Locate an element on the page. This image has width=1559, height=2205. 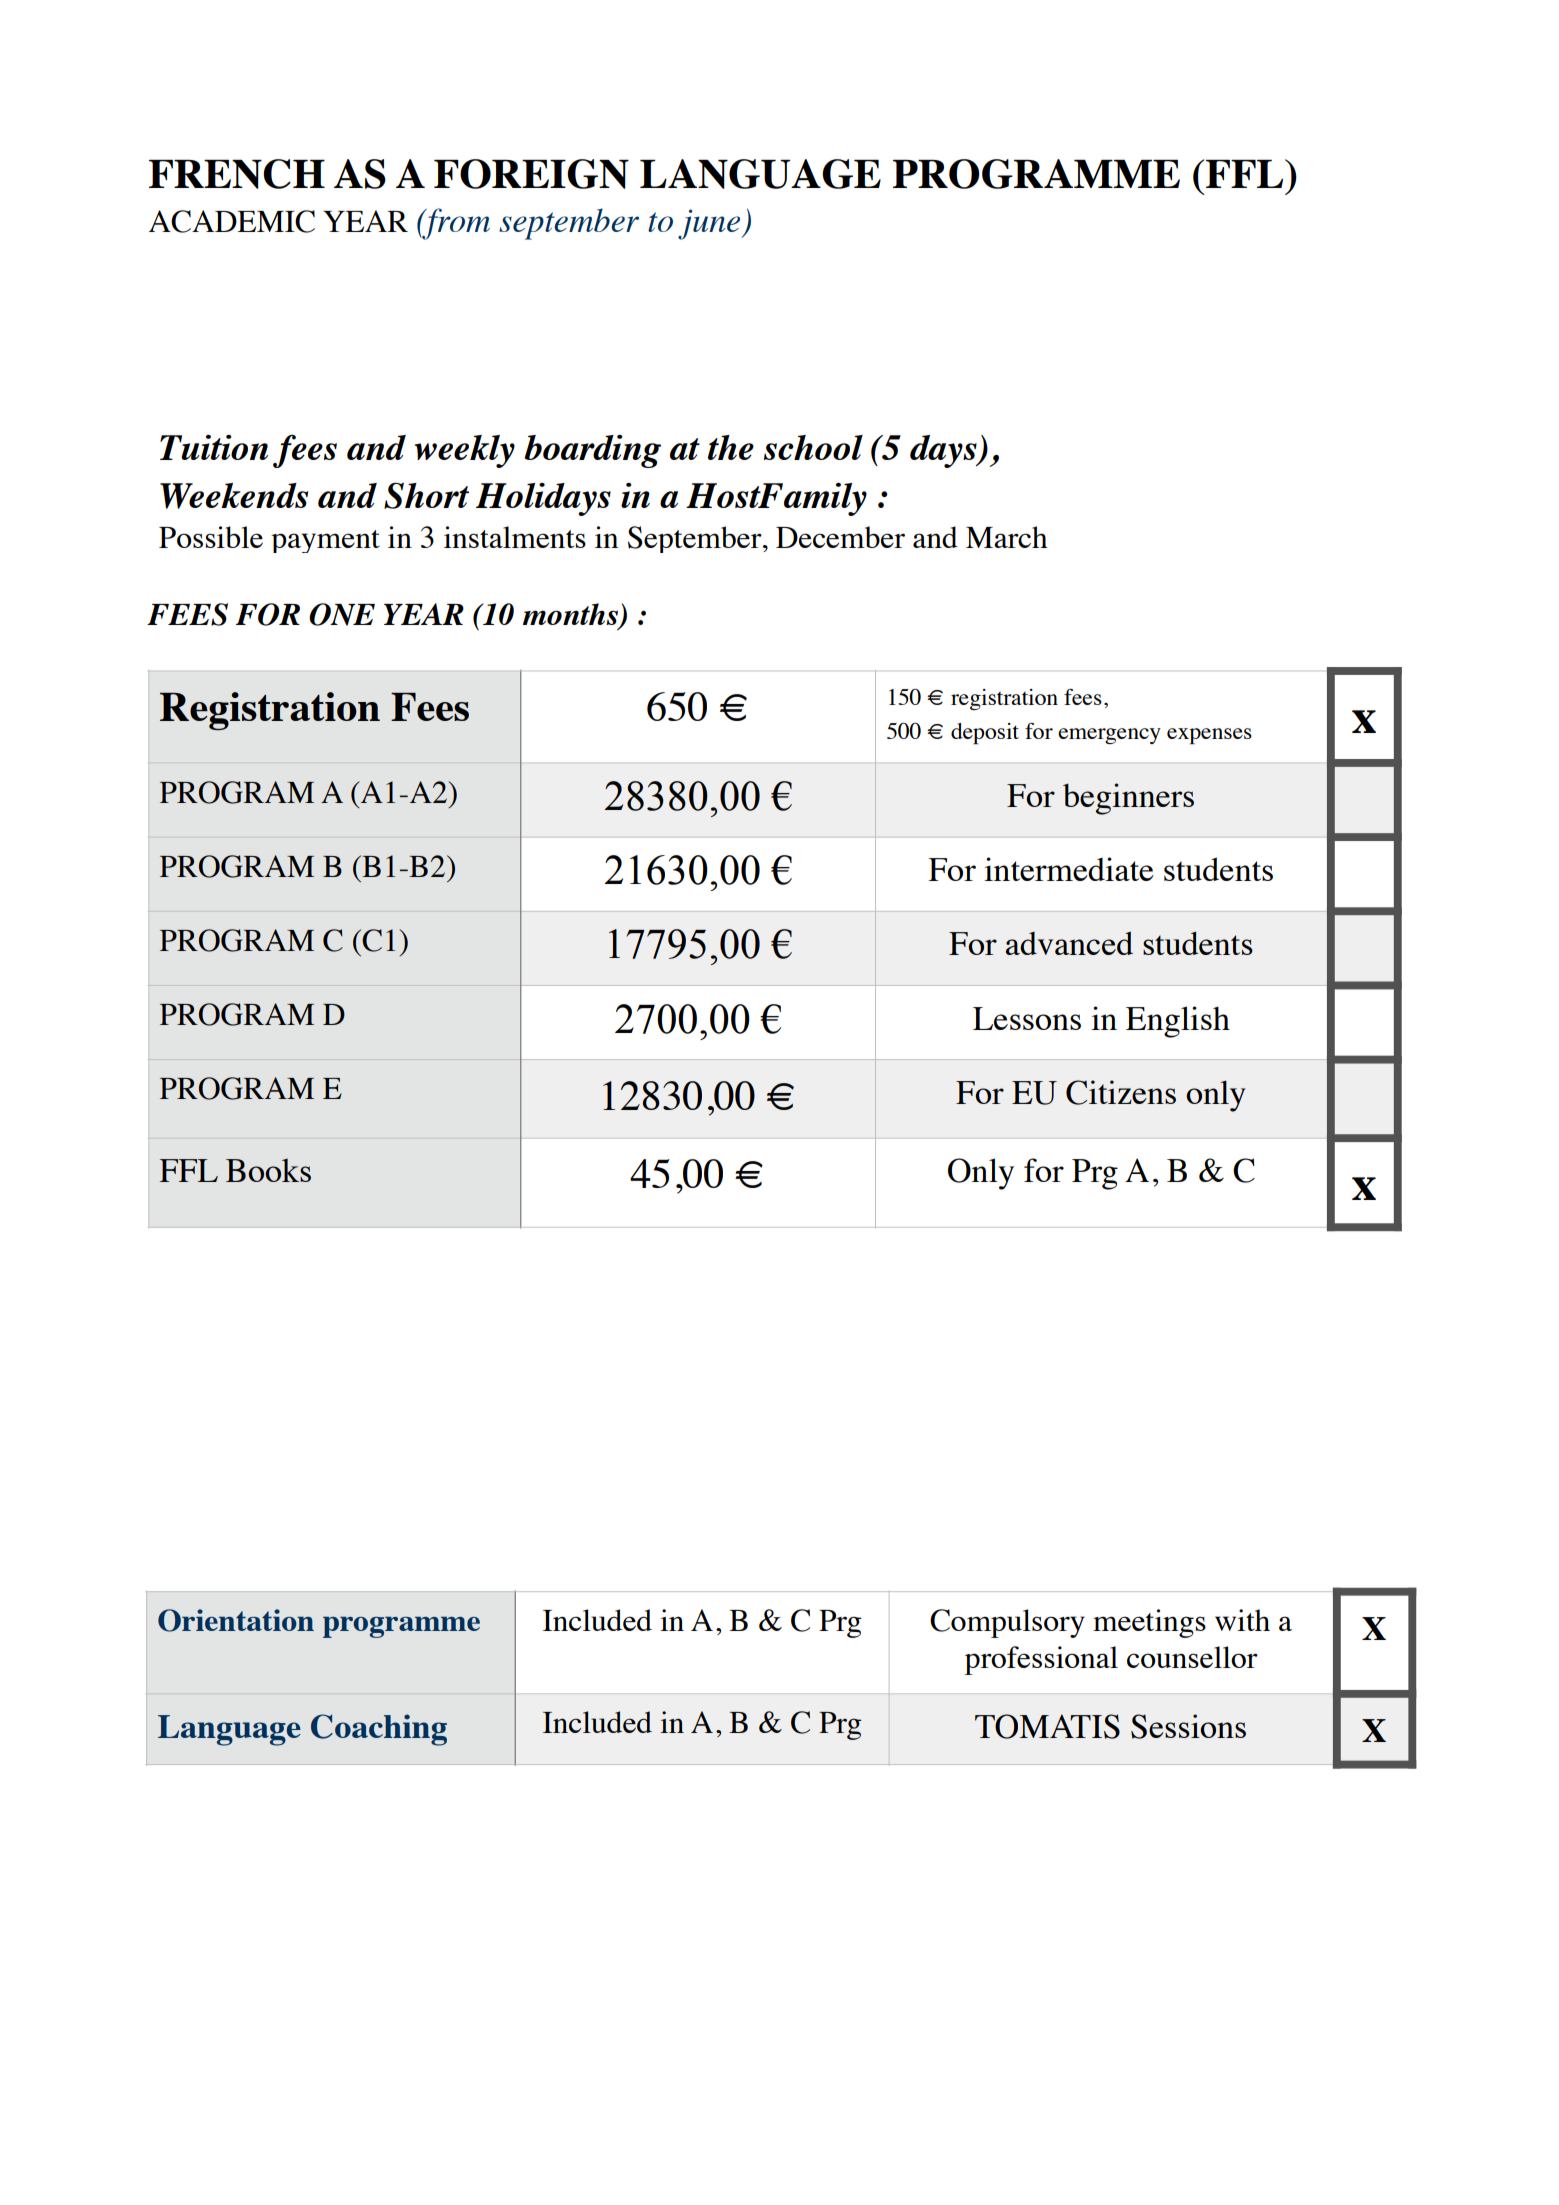
Lessons is located at coordinates (1027, 1018).
